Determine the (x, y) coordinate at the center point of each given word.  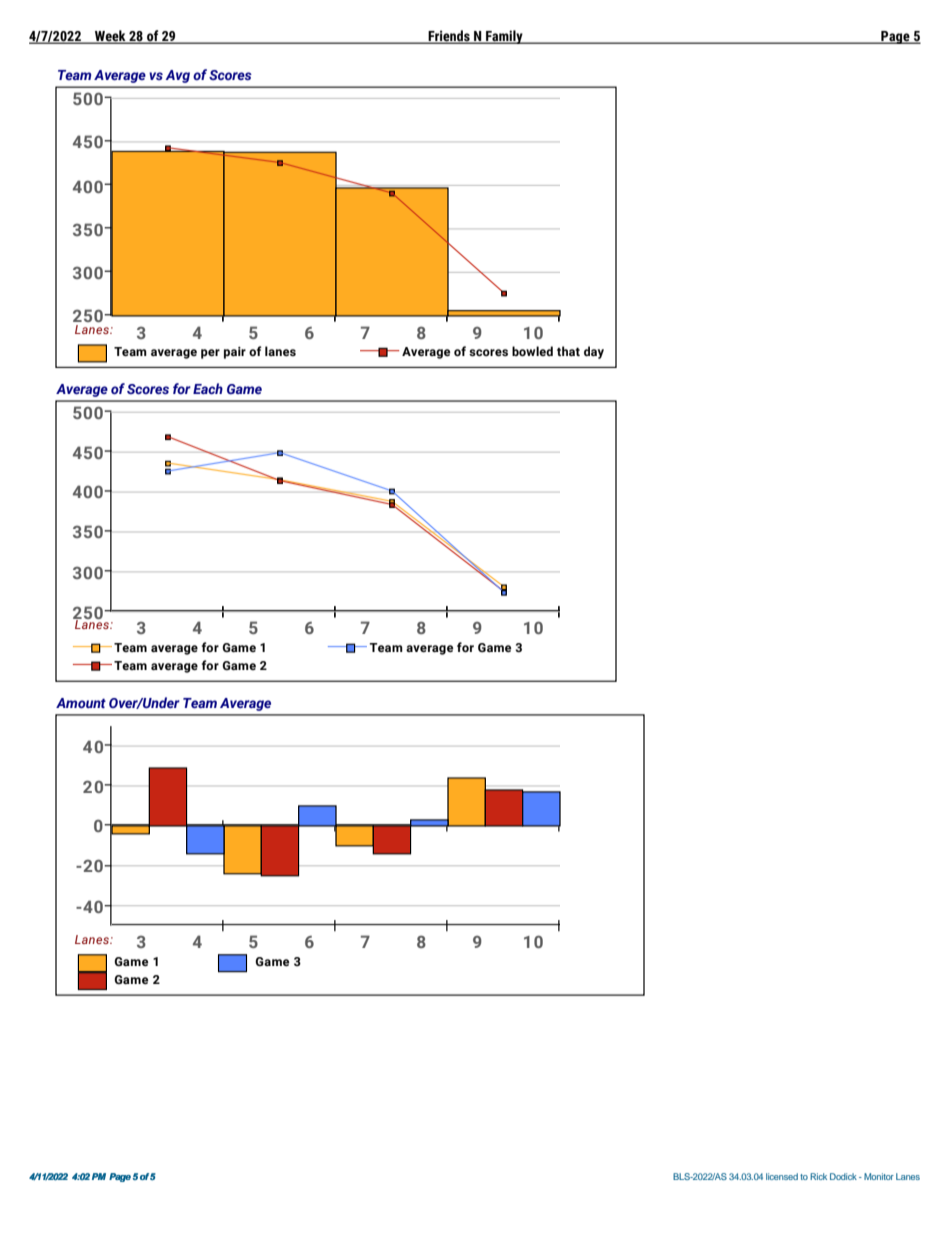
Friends (449, 37)
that (568, 351)
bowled (532, 351)
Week (110, 37)
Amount (81, 703)
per (210, 354)
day (594, 352)
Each (208, 388)
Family (504, 37)
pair (235, 353)
